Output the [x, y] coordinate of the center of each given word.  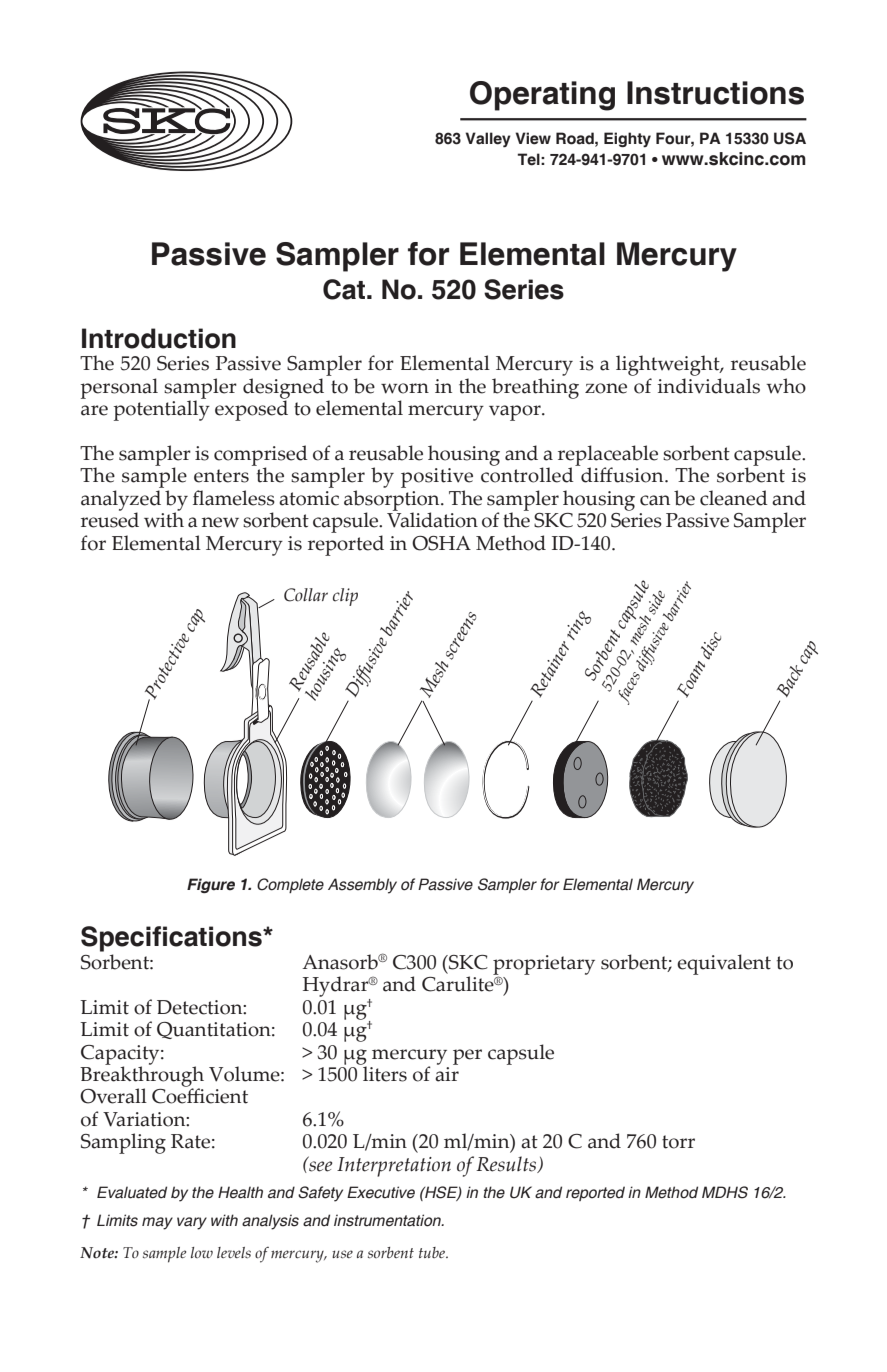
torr [678, 1142]
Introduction [159, 338]
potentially [161, 409]
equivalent [724, 964]
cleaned [734, 498]
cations [216, 936]
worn [405, 388]
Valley [488, 140]
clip [345, 597]
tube [433, 1252]
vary [192, 1223]
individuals [709, 386]
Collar [306, 595]
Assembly [362, 886]
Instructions [715, 93]
